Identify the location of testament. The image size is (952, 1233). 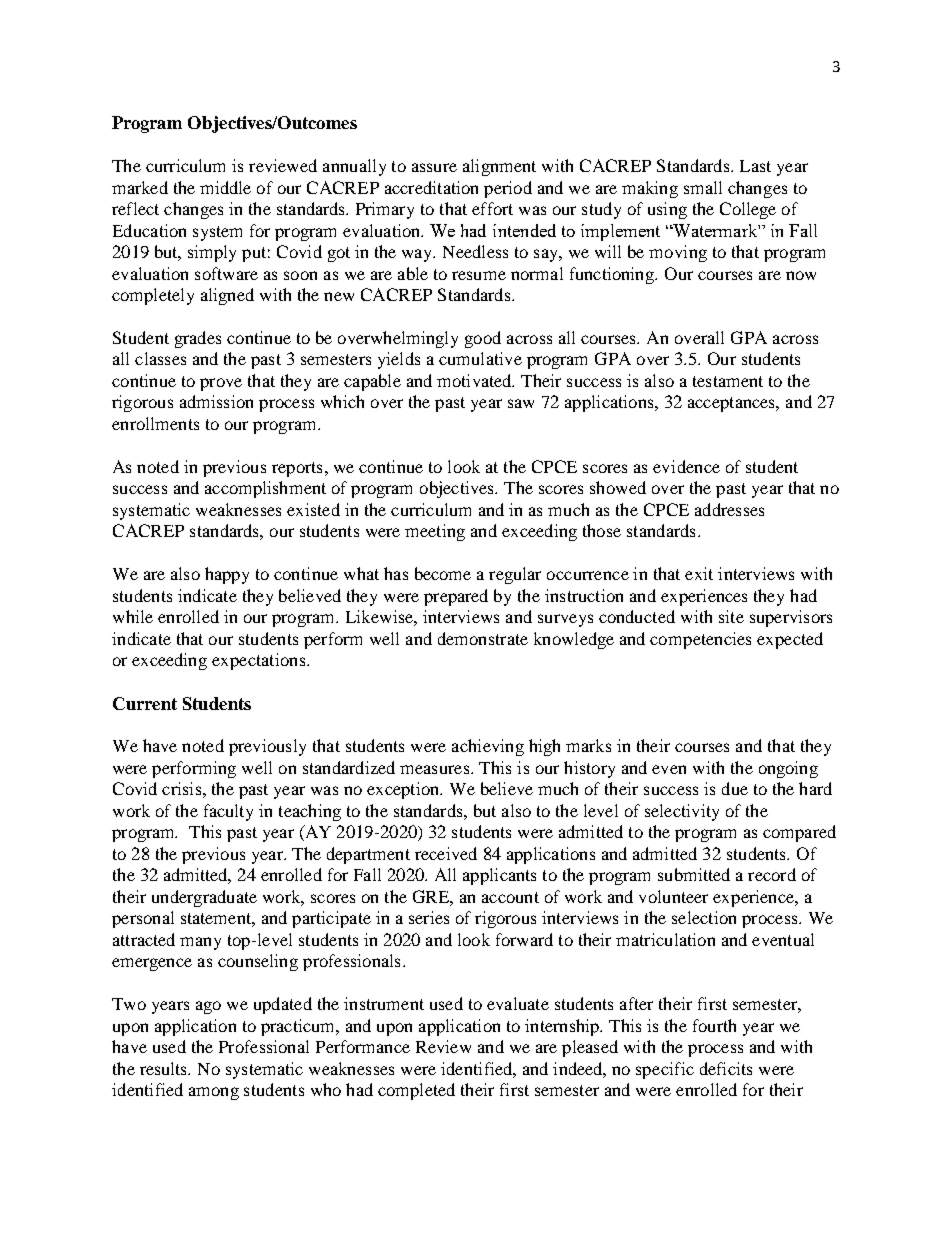
(728, 381).
